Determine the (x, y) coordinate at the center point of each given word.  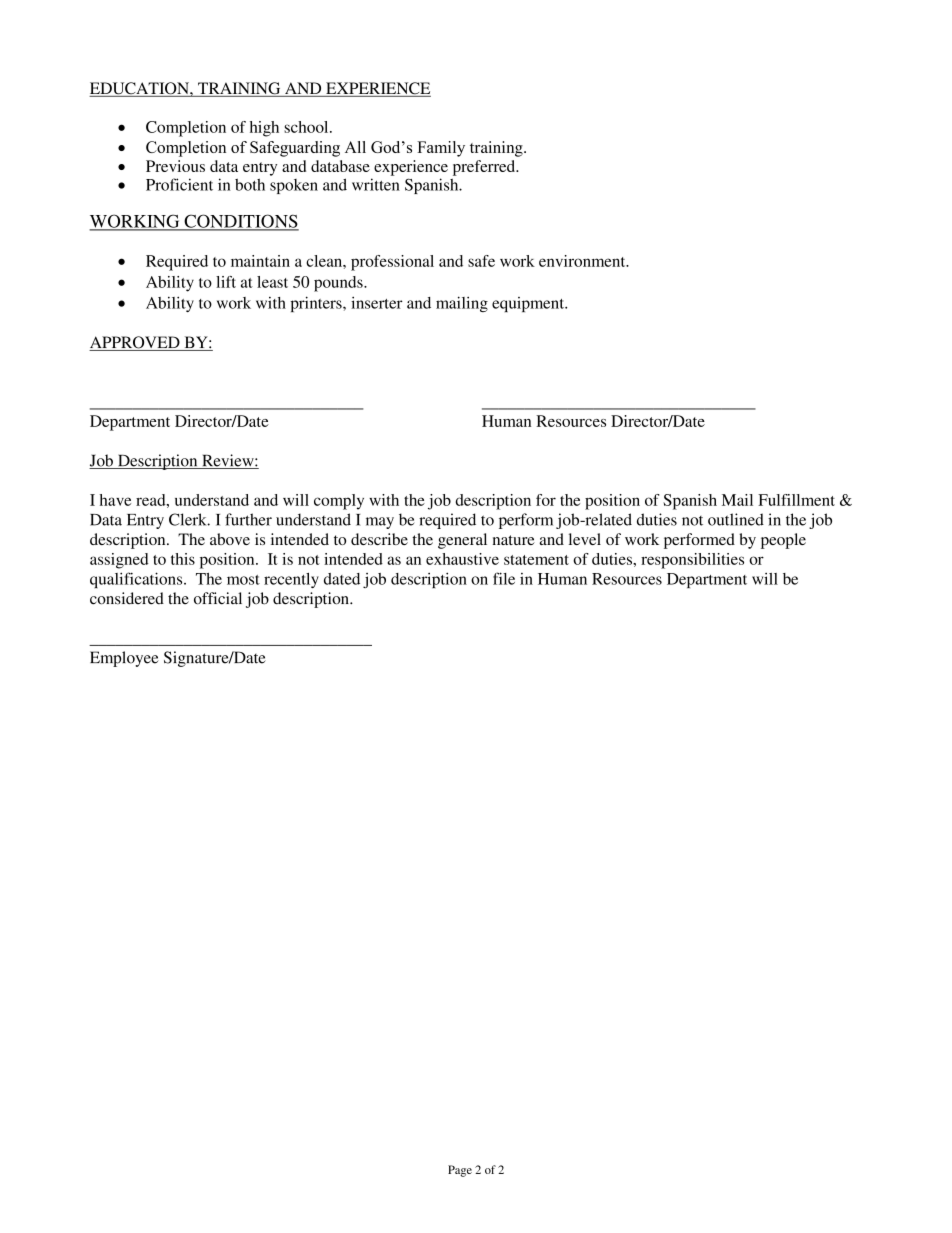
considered (127, 598)
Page (460, 1171)
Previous (175, 166)
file (504, 578)
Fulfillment (796, 500)
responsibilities (692, 561)
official (218, 598)
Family (441, 149)
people (783, 541)
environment (583, 261)
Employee (124, 659)
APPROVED (135, 343)
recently (291, 580)
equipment (529, 304)
